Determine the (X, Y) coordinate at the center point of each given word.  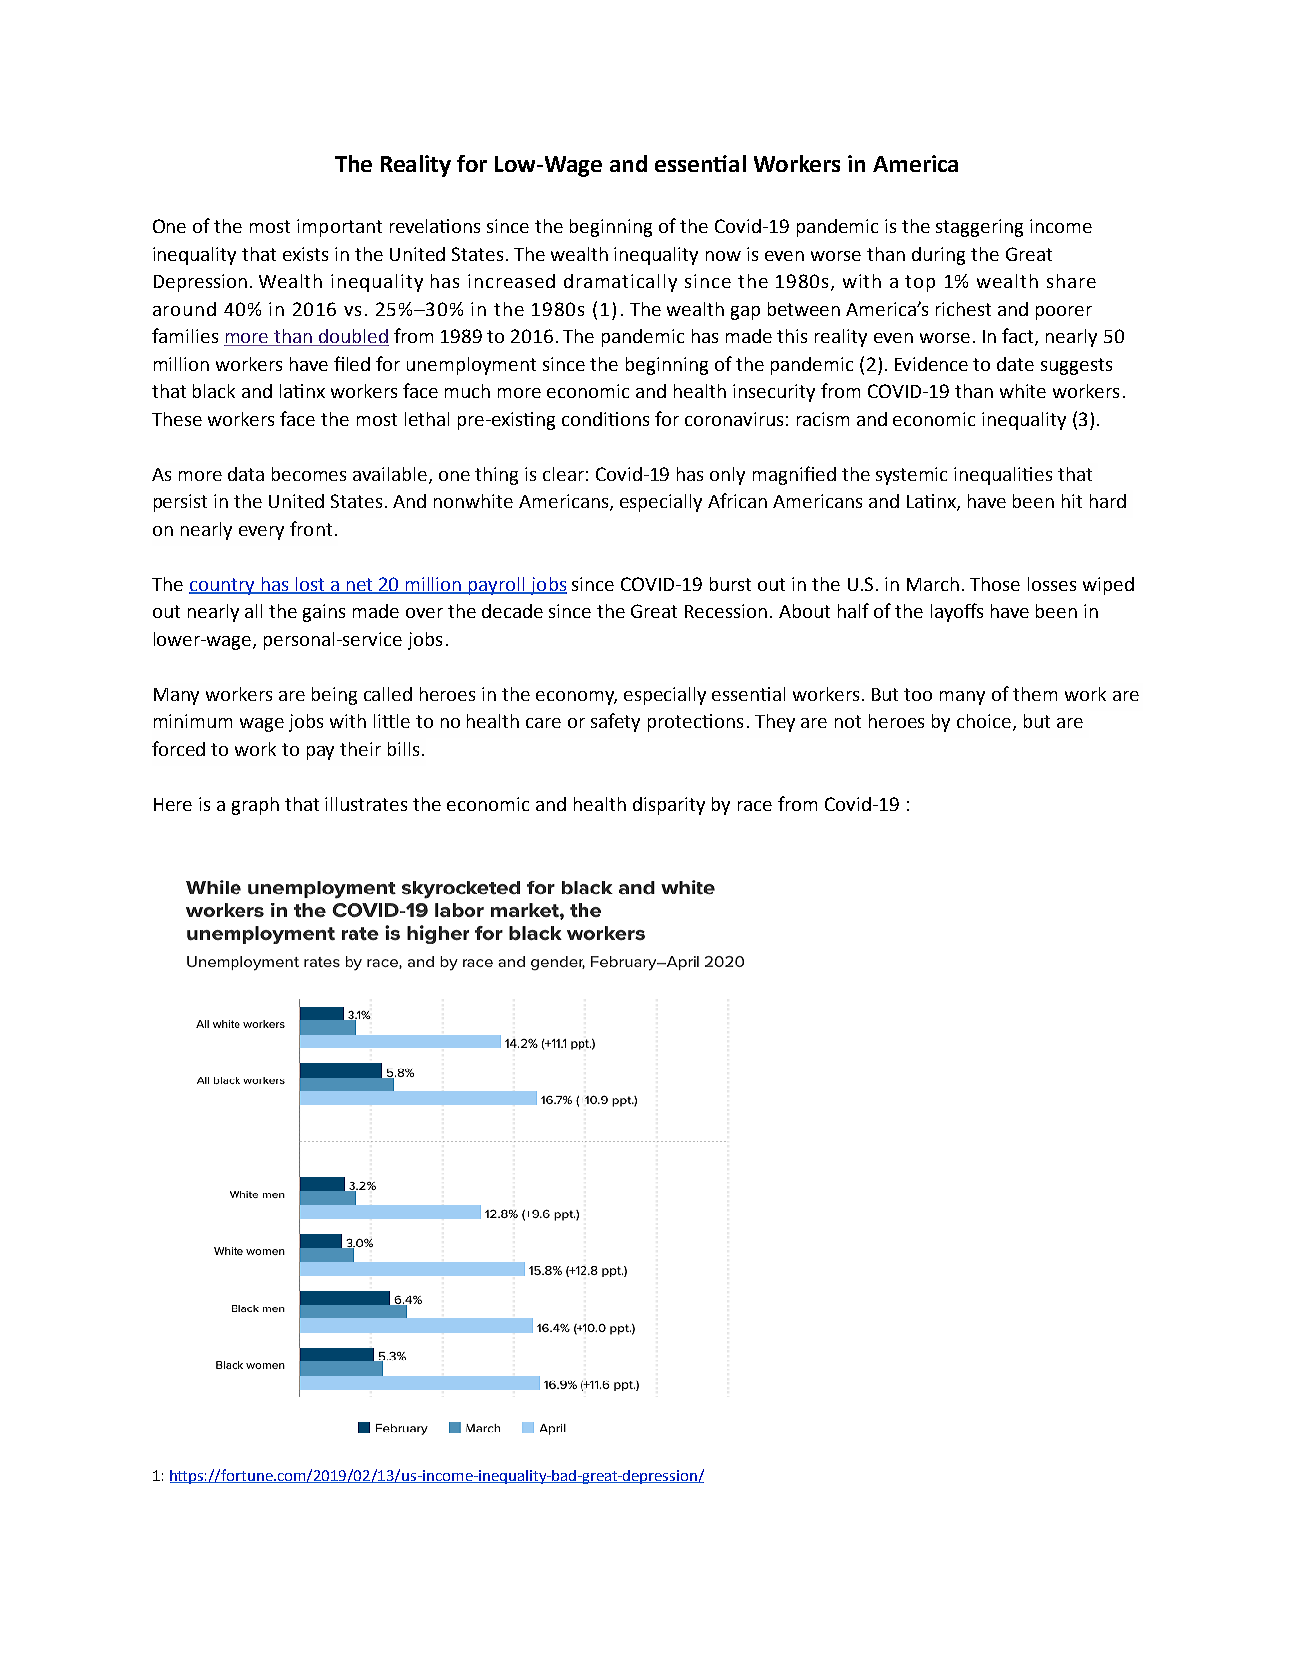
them (1035, 694)
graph (255, 806)
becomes (309, 474)
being (334, 696)
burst (730, 584)
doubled (353, 337)
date (1015, 364)
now (723, 256)
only (727, 476)
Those (995, 584)
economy (576, 698)
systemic (911, 476)
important (339, 228)
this (792, 336)
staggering (979, 228)
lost (310, 585)
